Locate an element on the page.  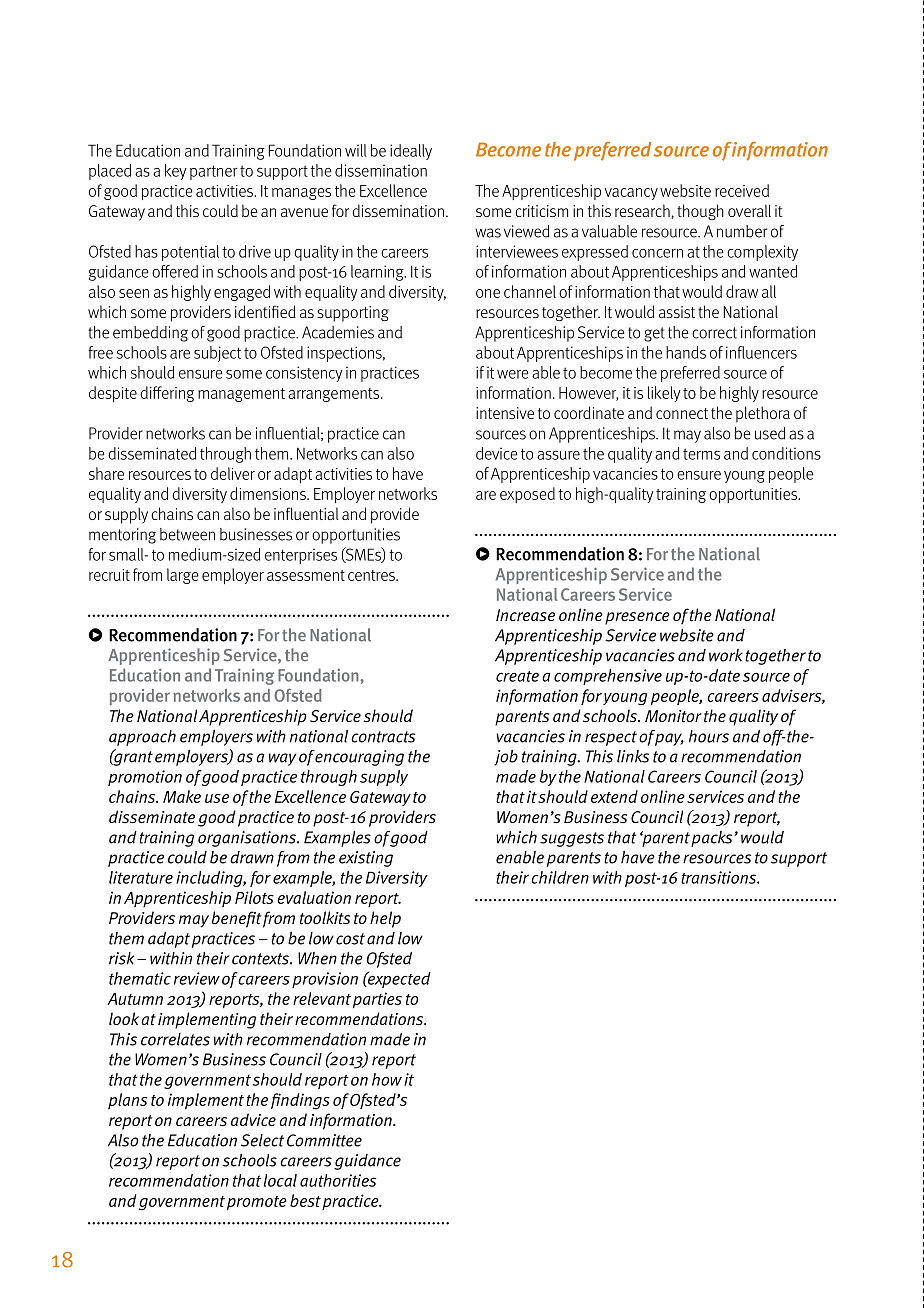
create is located at coordinates (517, 676).
